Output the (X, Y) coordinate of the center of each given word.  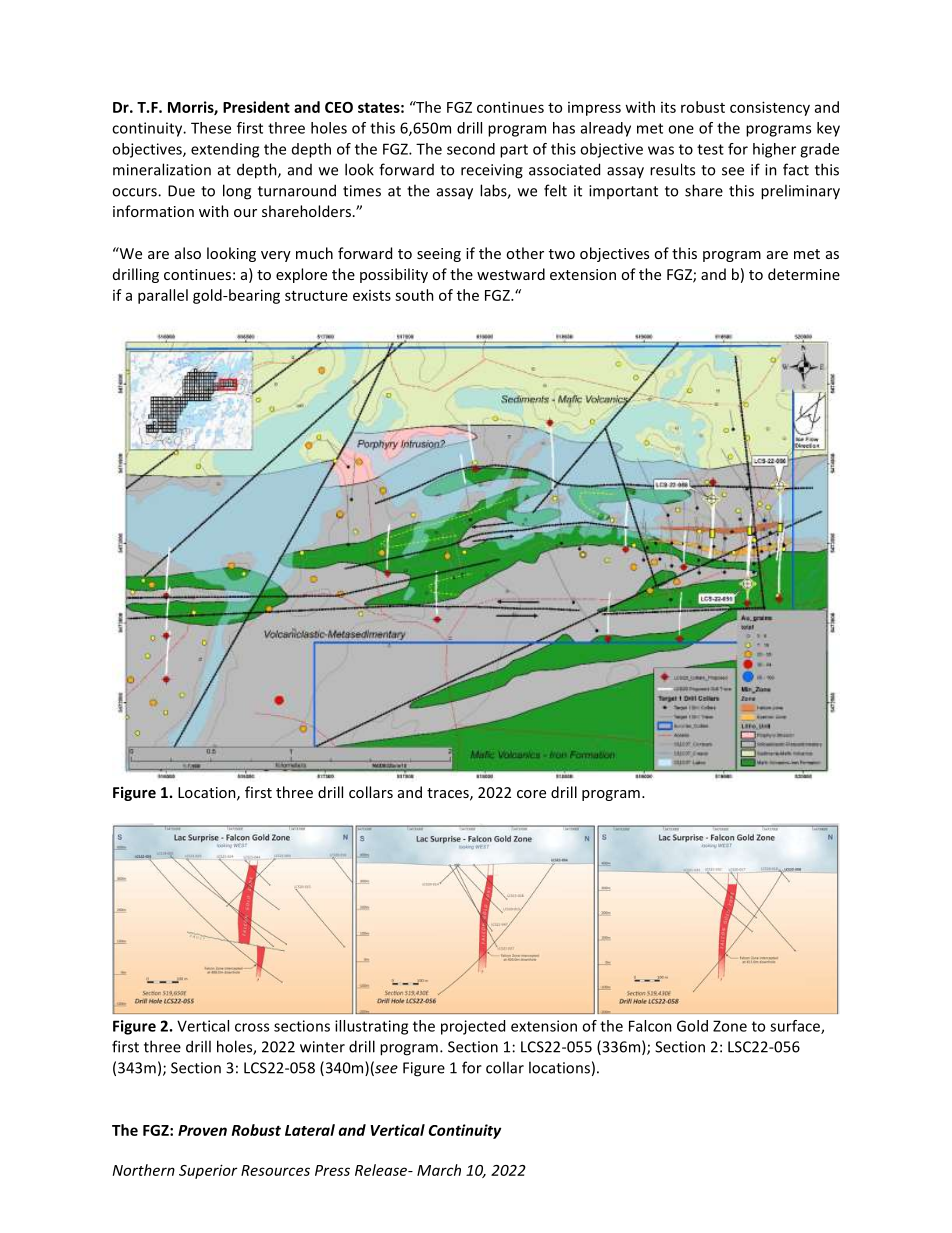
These (211, 128)
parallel (163, 296)
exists (372, 295)
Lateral (310, 1130)
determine (804, 274)
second (471, 149)
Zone (730, 1026)
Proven (202, 1130)
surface (796, 1027)
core (531, 794)
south (414, 295)
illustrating (371, 1027)
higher (774, 150)
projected (473, 1027)
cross (252, 1027)
